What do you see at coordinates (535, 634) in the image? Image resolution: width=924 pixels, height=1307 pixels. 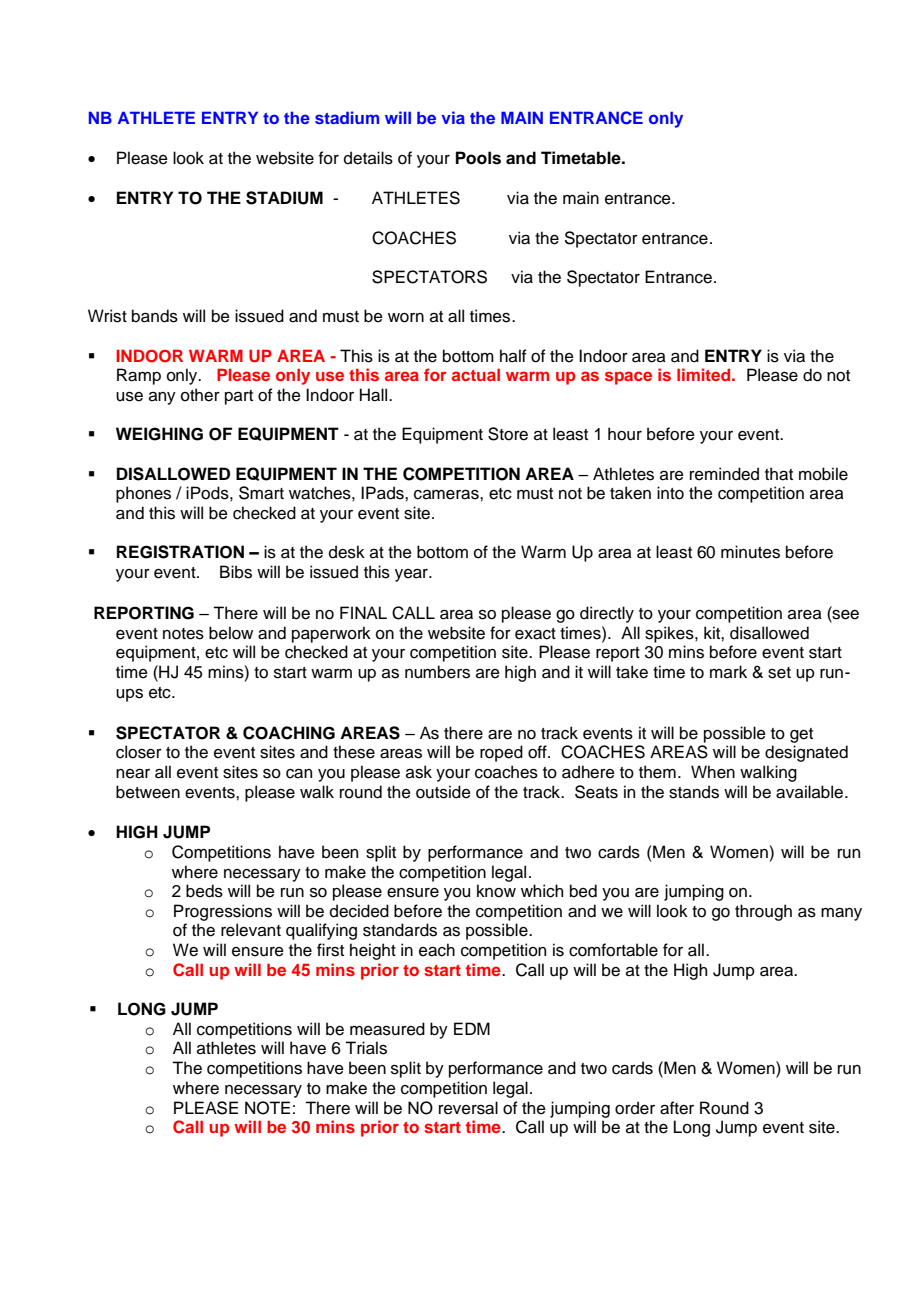 I see `exact` at bounding box center [535, 634].
